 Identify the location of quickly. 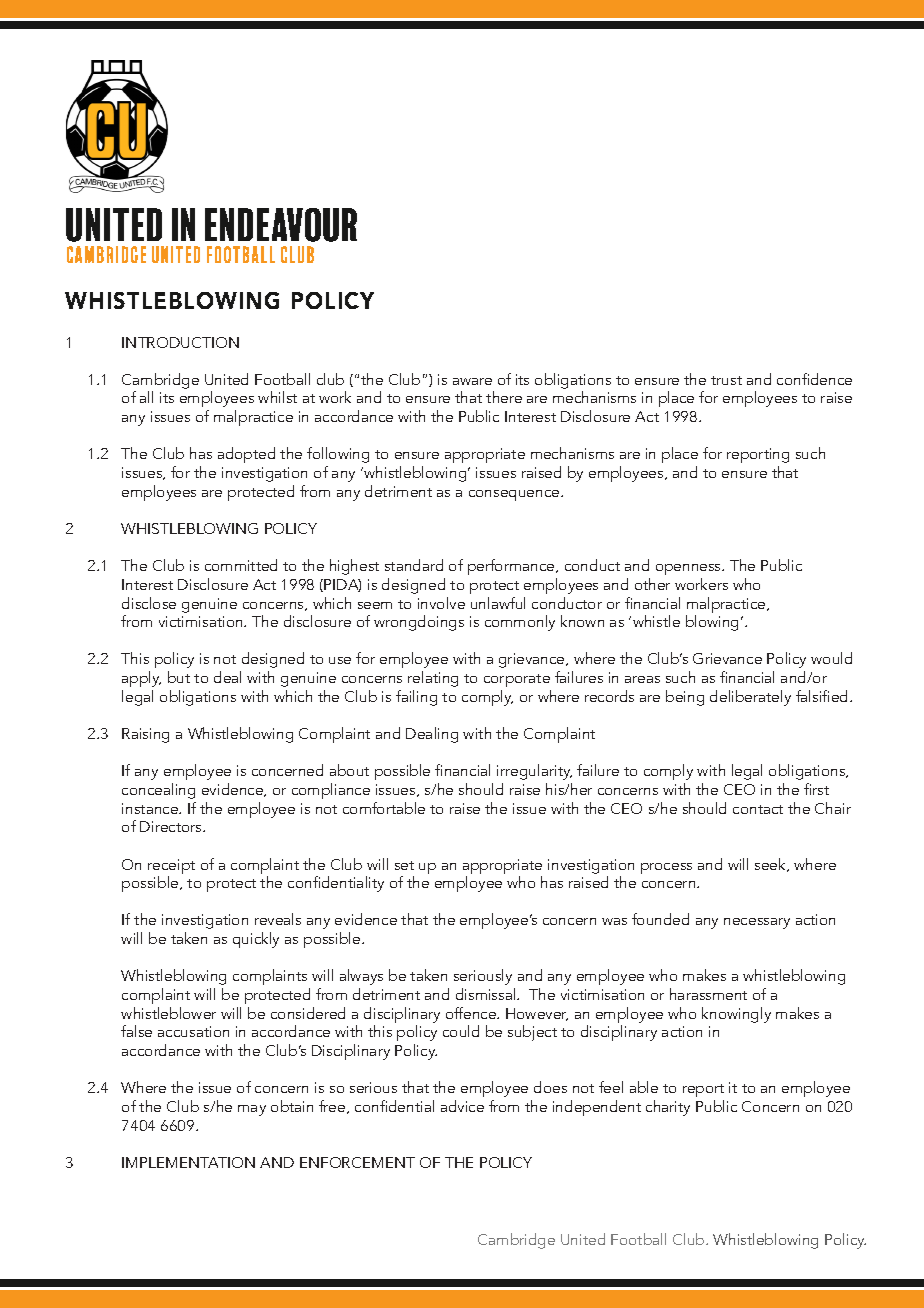
(256, 940).
